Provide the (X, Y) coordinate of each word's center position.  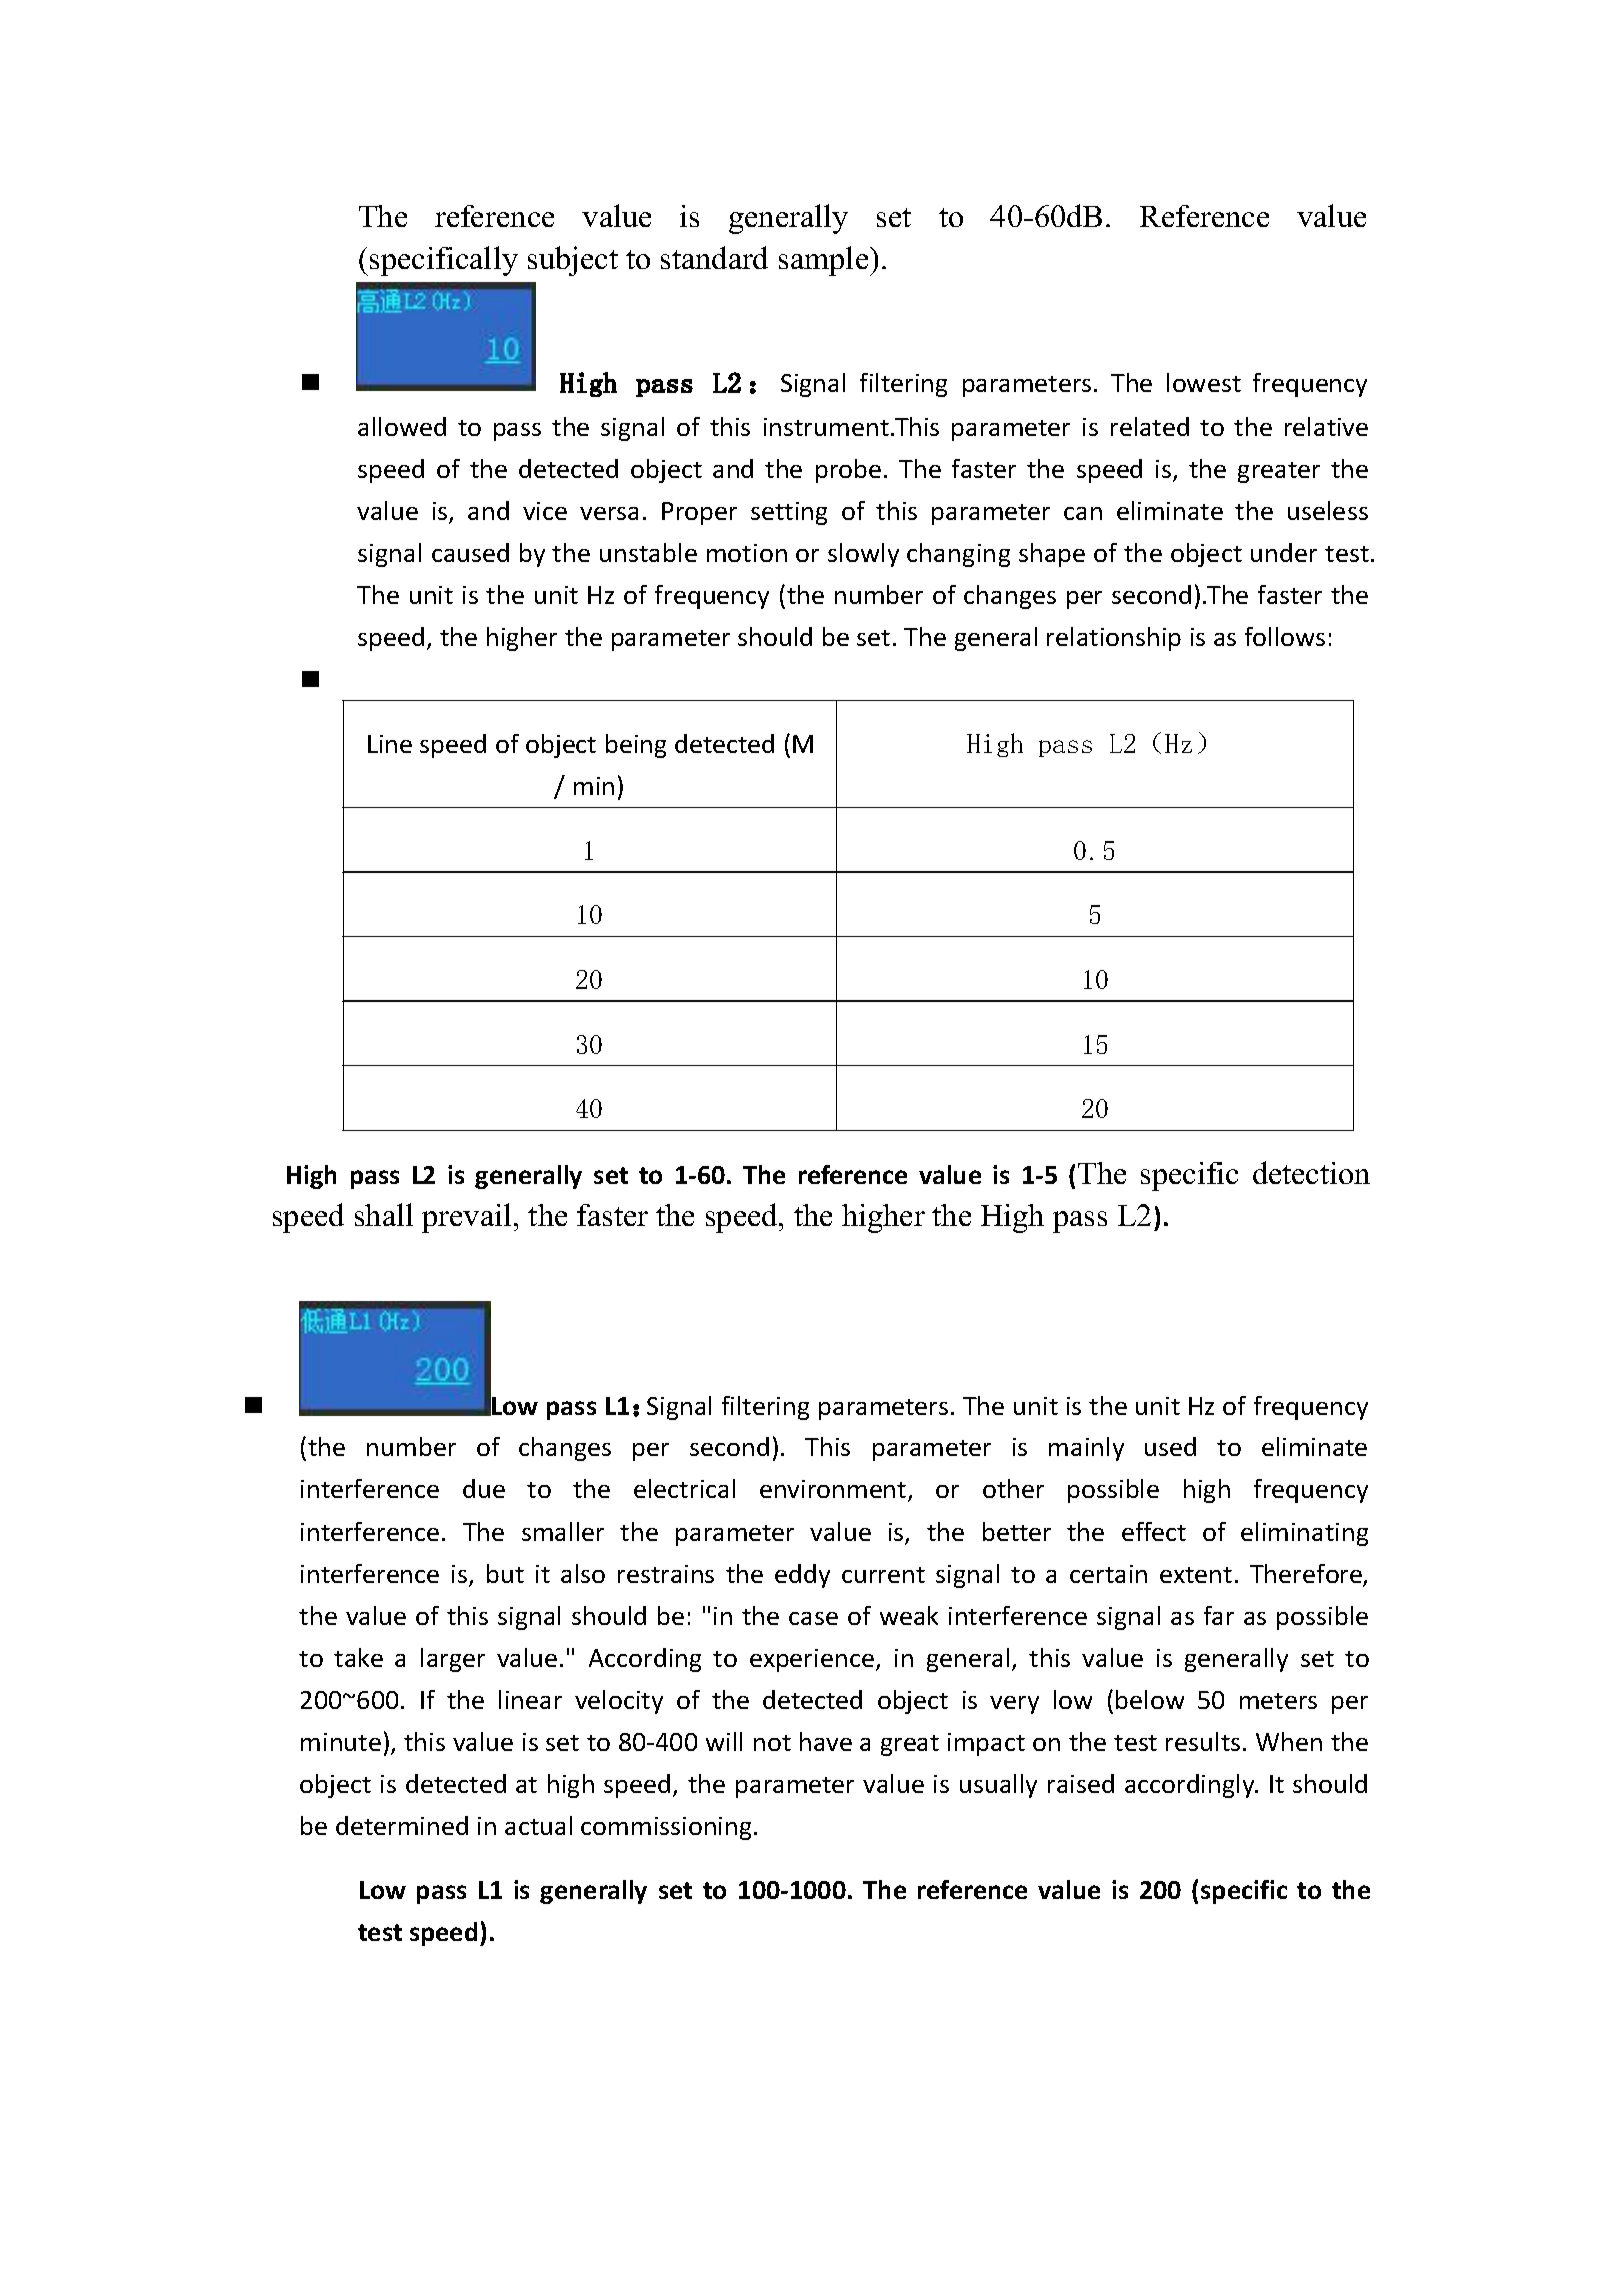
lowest (1204, 382)
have (826, 1741)
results (1203, 1741)
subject (573, 261)
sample (825, 261)
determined (402, 1825)
